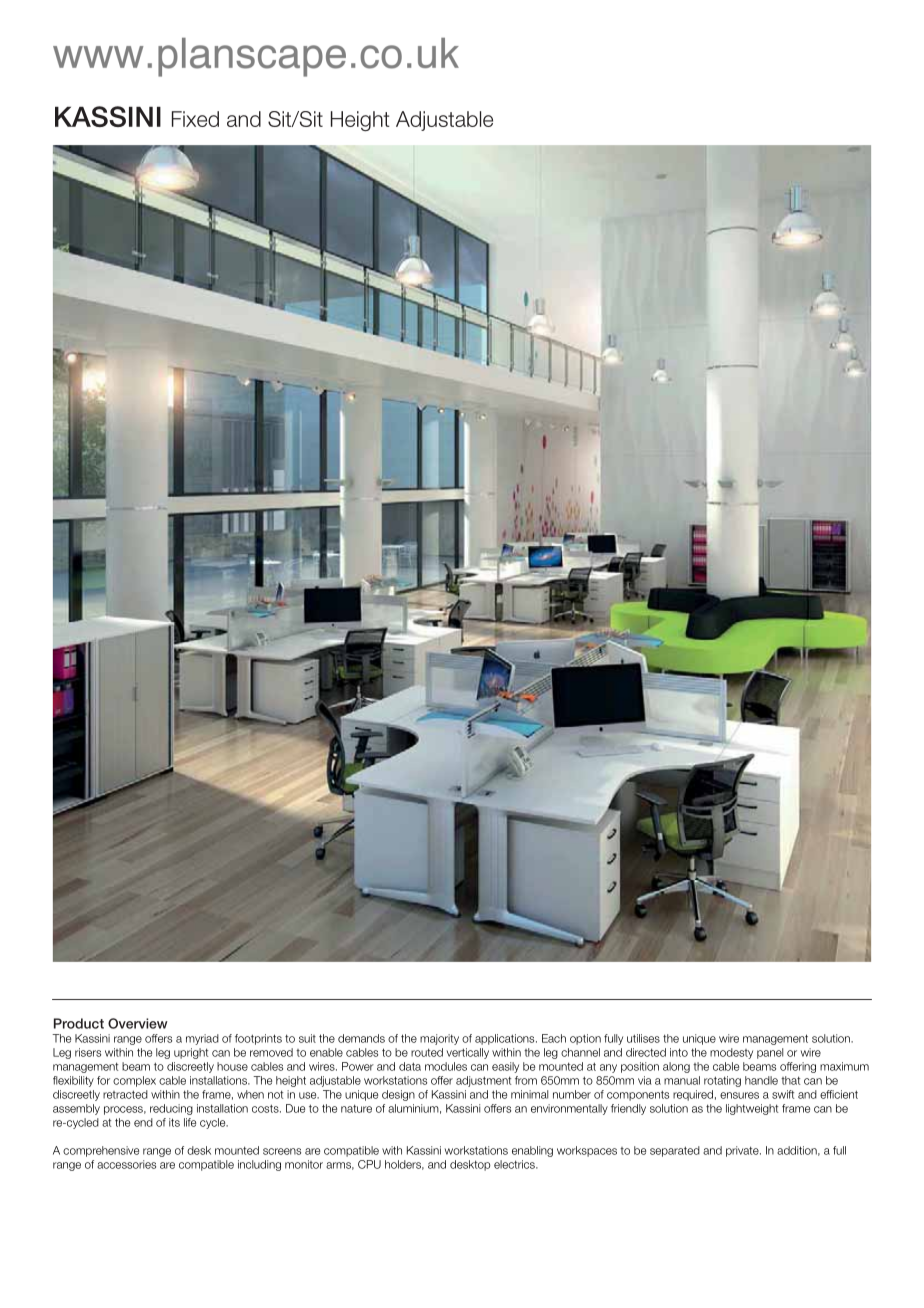  Describe the element at coordinates (643, 1038) in the page. I see `utilises` at that location.
